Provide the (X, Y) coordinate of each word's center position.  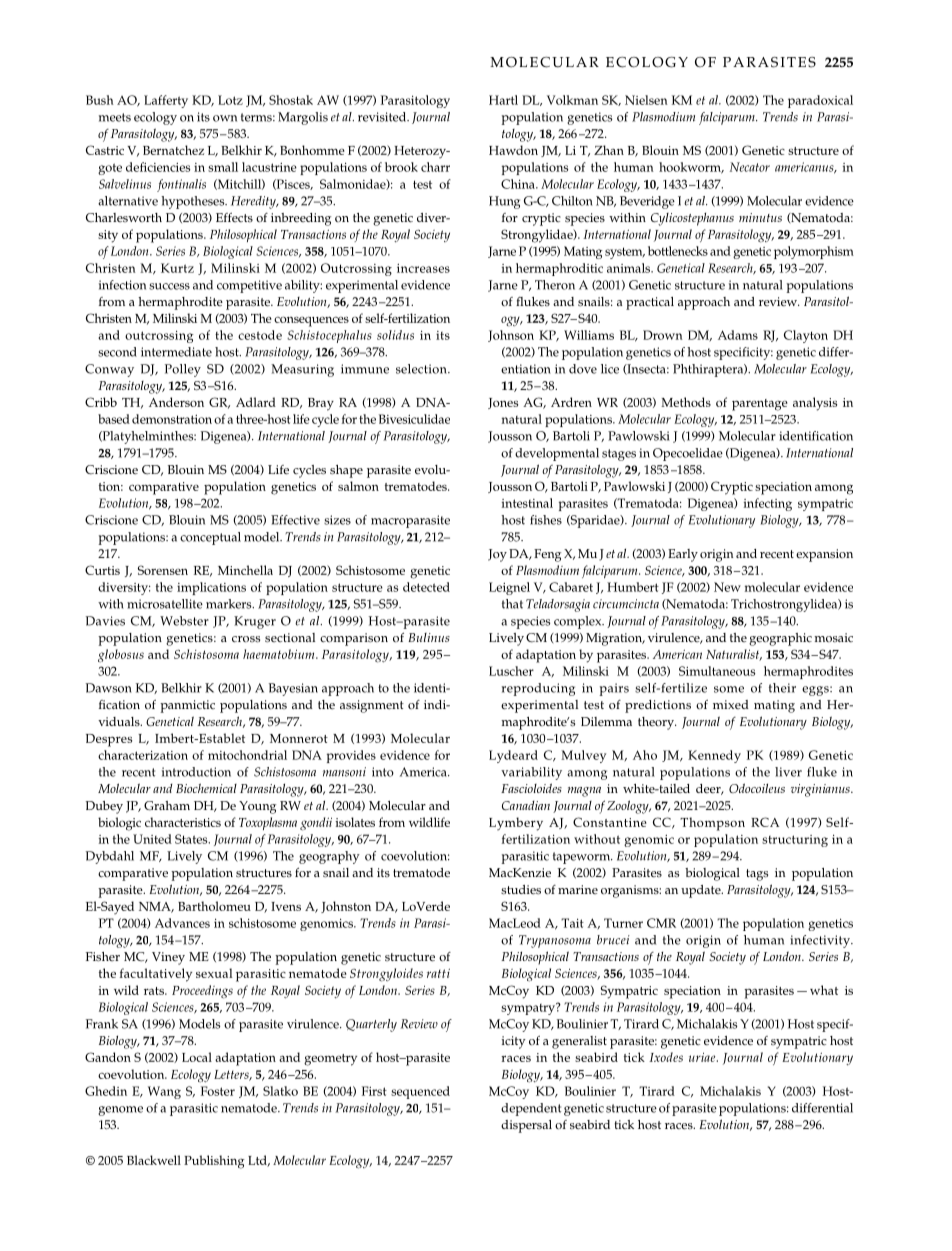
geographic (780, 639)
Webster (184, 621)
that (512, 604)
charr (435, 167)
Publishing (214, 1162)
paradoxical (820, 101)
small (223, 167)
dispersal (526, 1126)
